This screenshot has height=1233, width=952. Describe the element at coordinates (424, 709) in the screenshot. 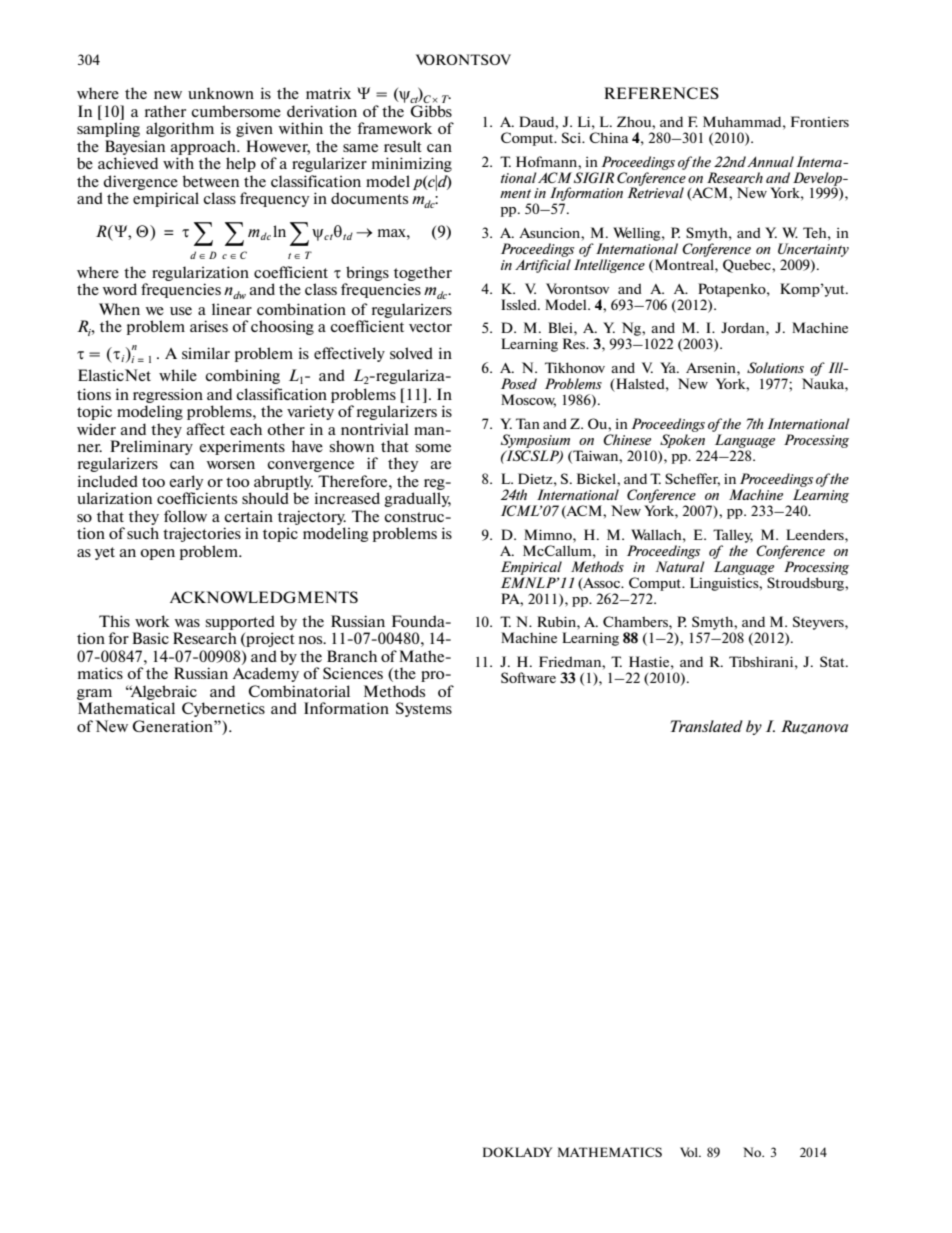

I see `Systems` at that location.
